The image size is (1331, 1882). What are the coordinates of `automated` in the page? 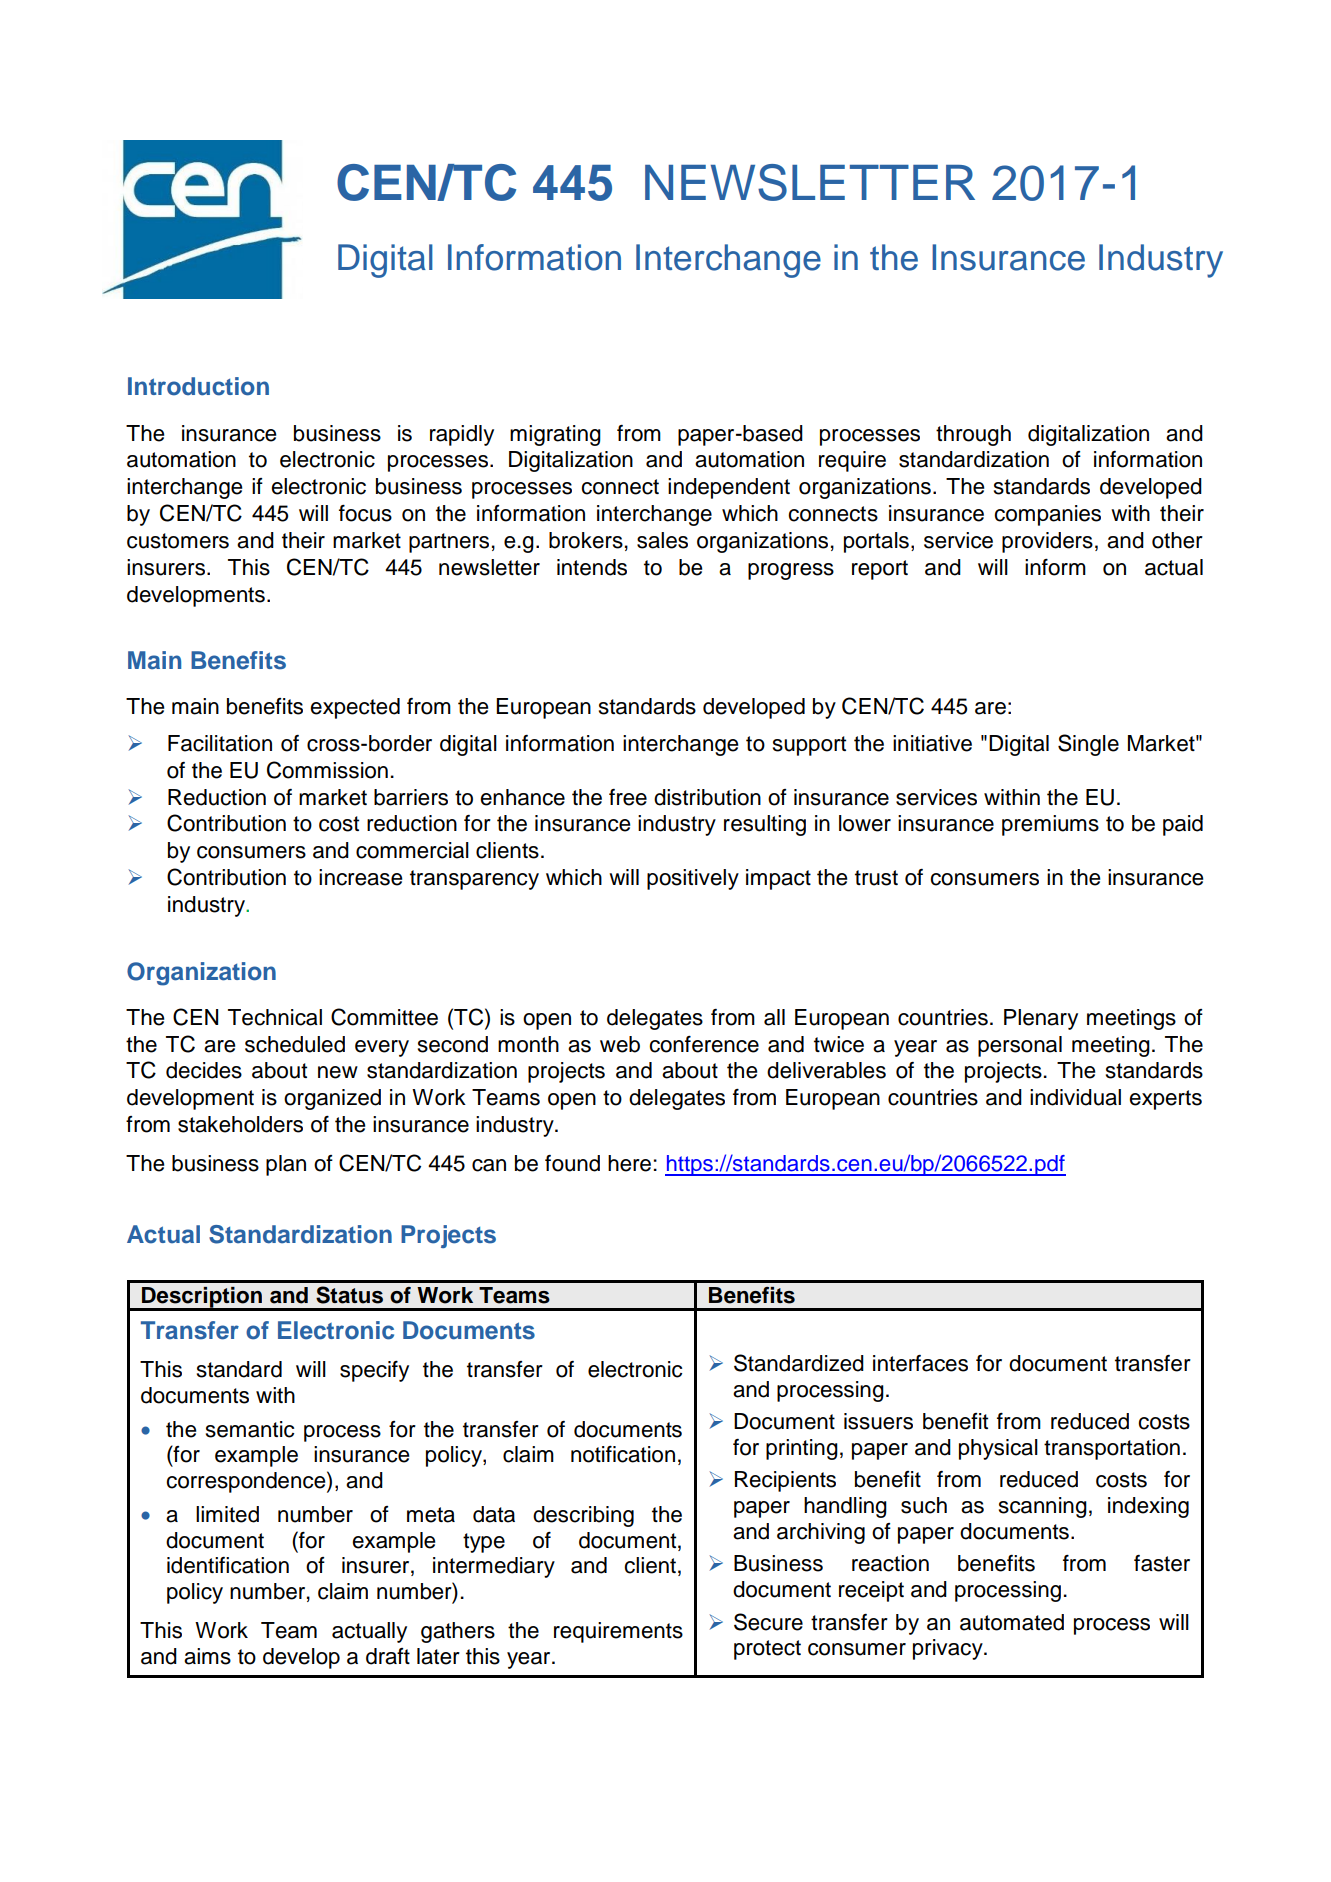 It's located at (1012, 1622).
